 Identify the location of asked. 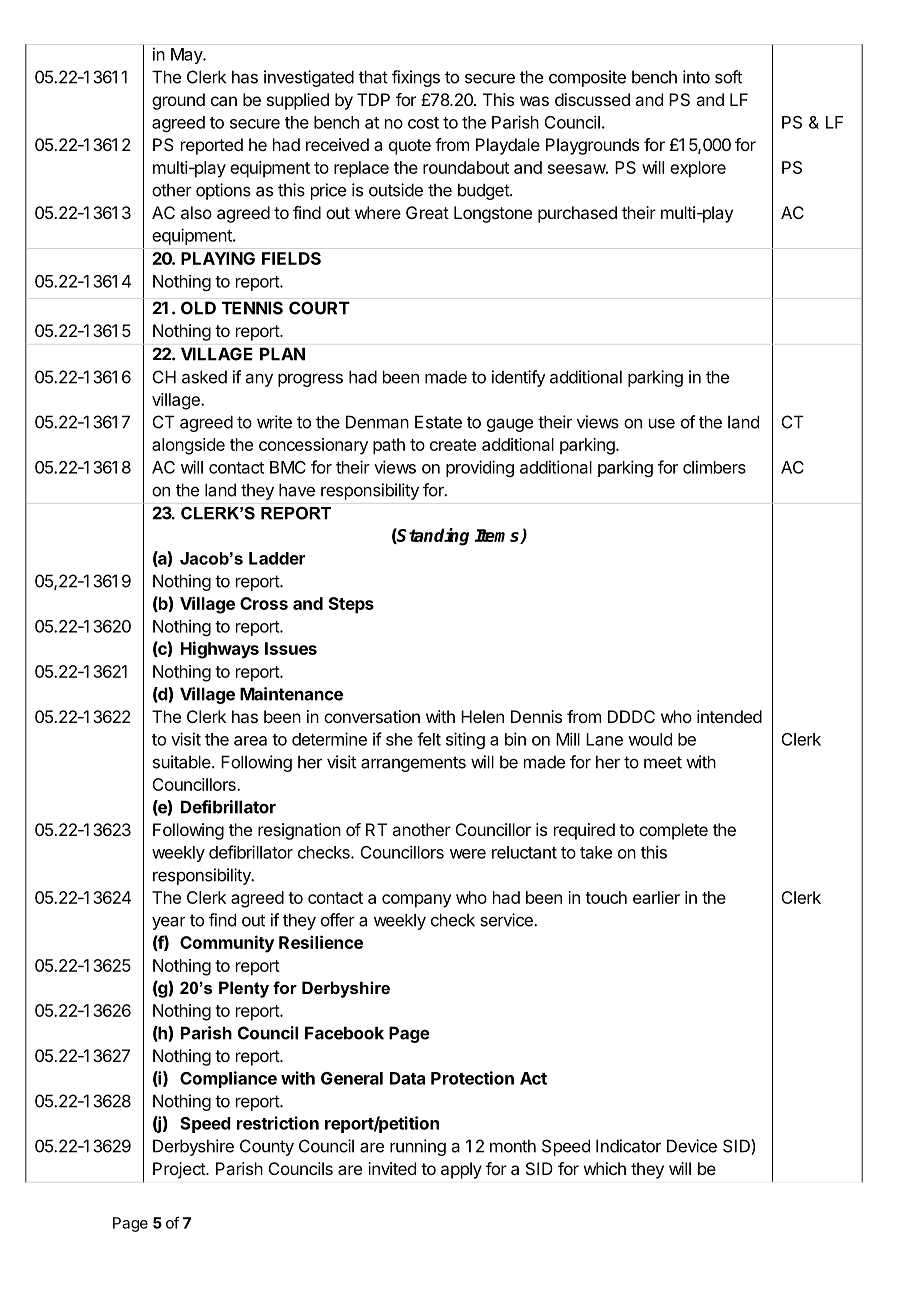
(204, 377).
